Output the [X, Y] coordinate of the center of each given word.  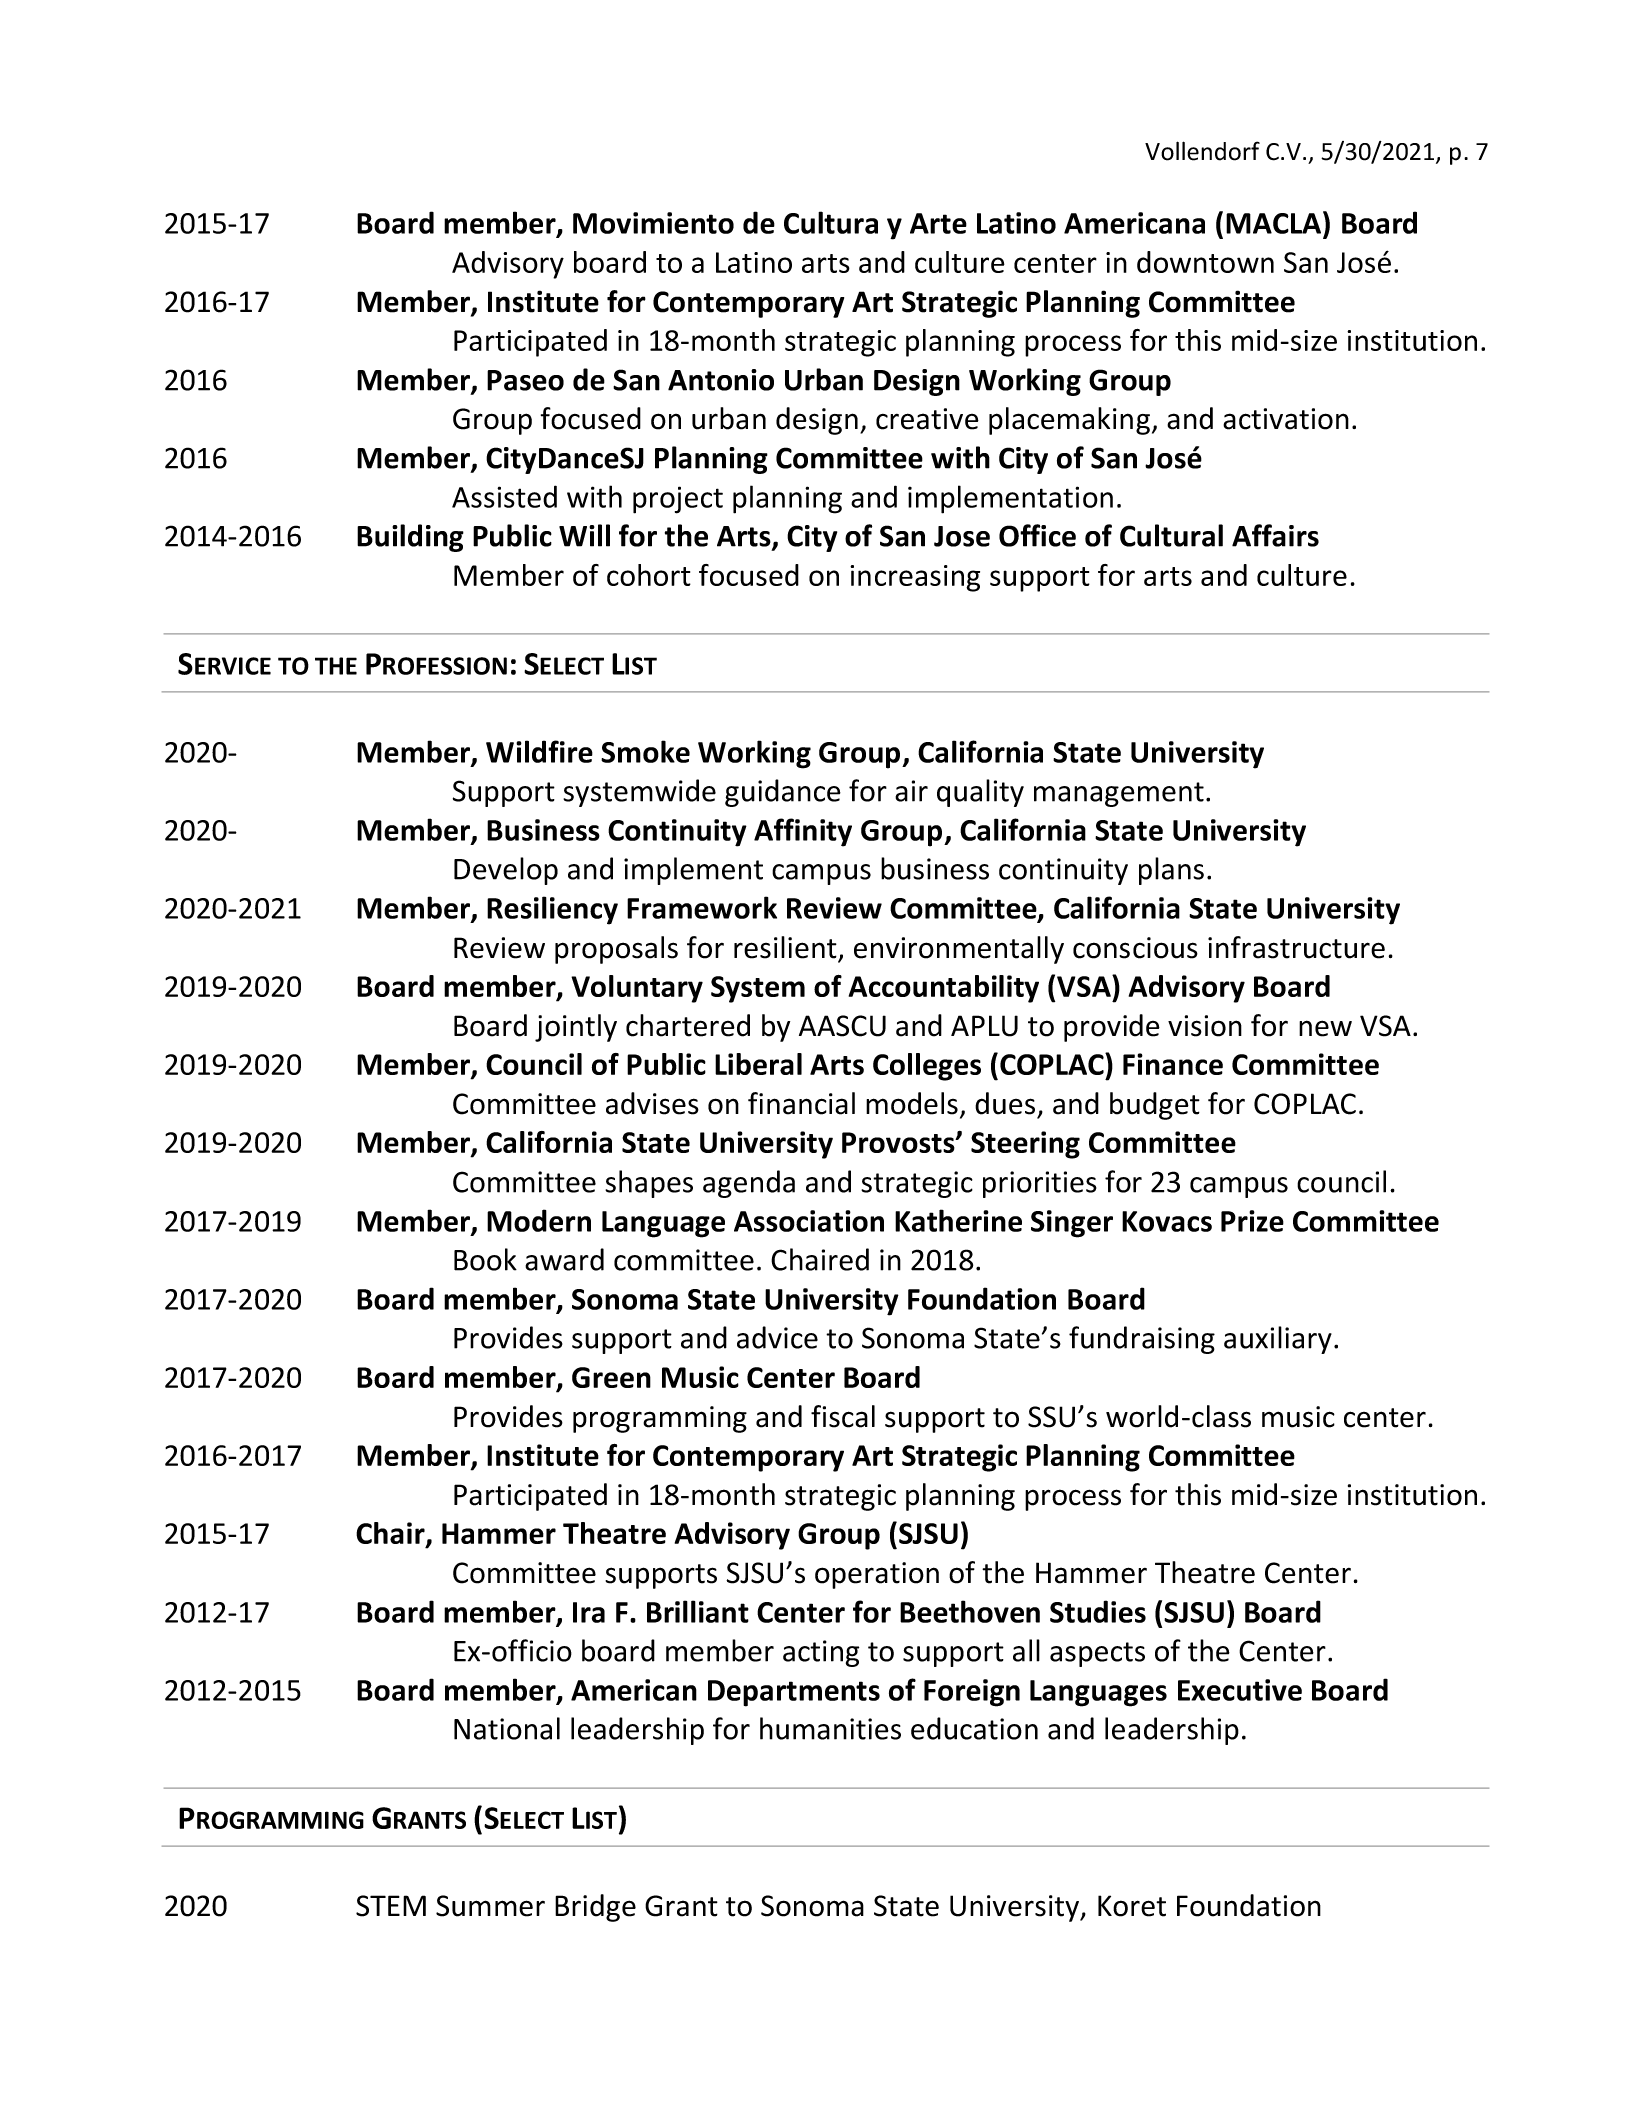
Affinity [803, 832]
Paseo [525, 380]
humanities [830, 1728]
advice [777, 1337]
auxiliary [1278, 1340]
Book [485, 1259]
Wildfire [539, 751]
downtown [1205, 262]
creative [927, 419]
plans [1171, 871]
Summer [490, 1906]
